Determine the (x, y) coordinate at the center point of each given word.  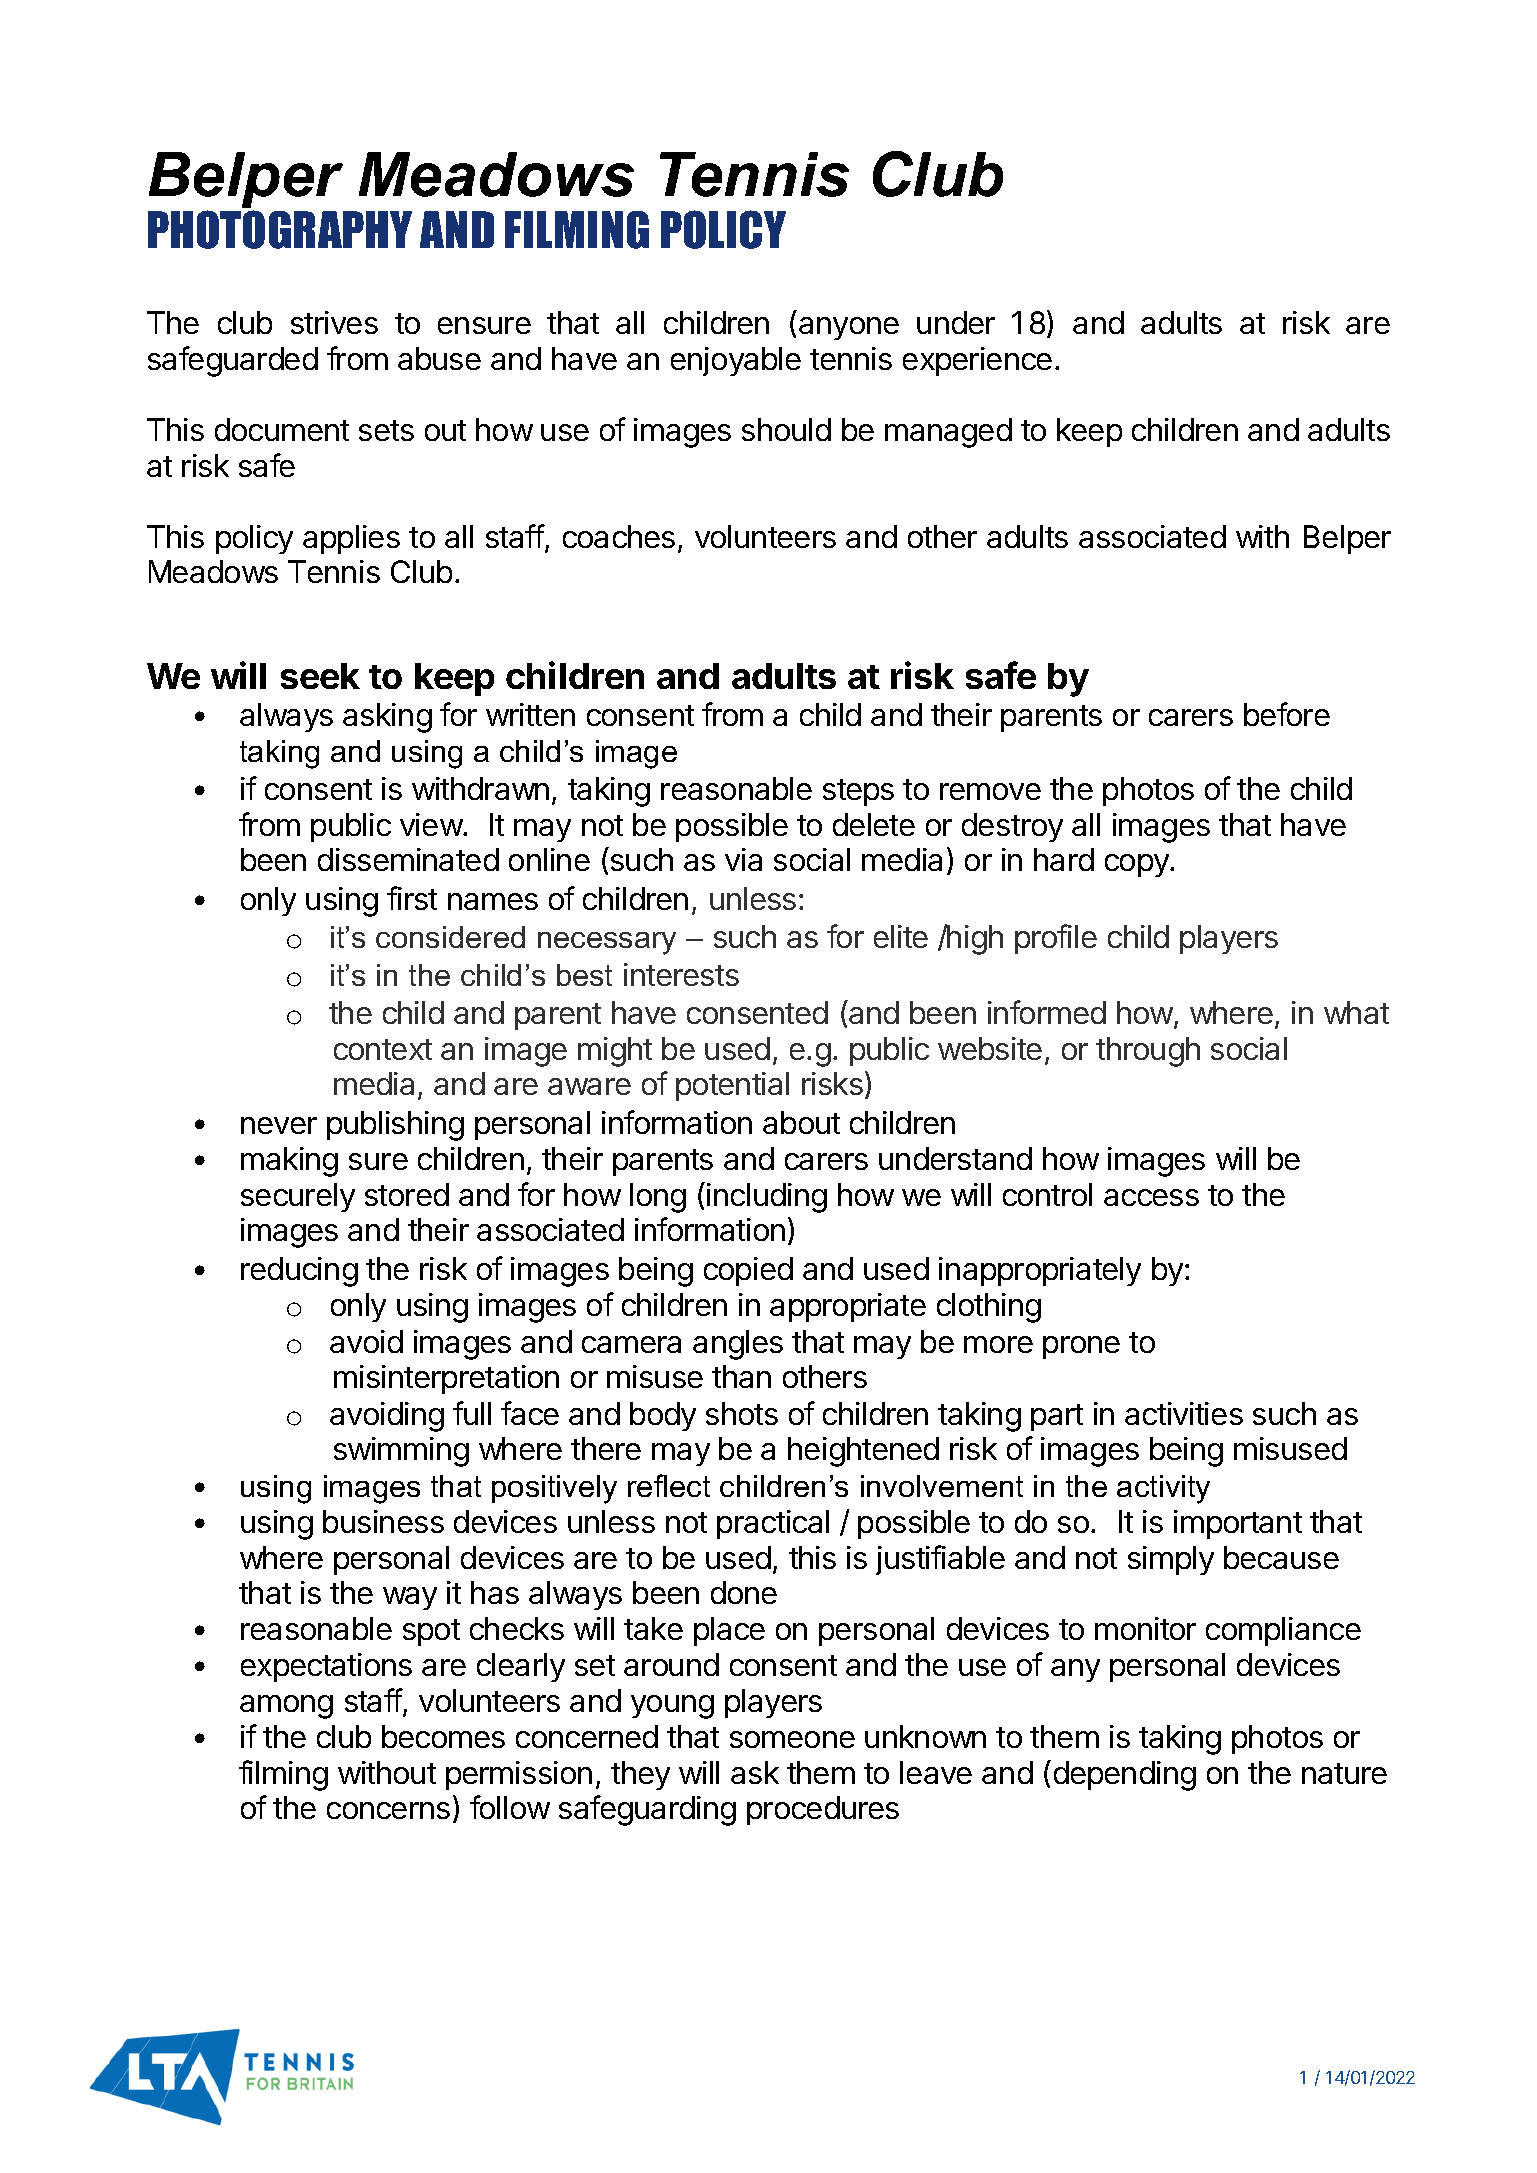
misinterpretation (446, 1379)
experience (977, 361)
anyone (849, 328)
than (741, 1376)
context (383, 1049)
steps (858, 792)
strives (334, 322)
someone (792, 1739)
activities (1184, 1413)
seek (320, 676)
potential (732, 1086)
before (1287, 714)
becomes (443, 1736)
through (1148, 1052)
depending (1125, 1776)
